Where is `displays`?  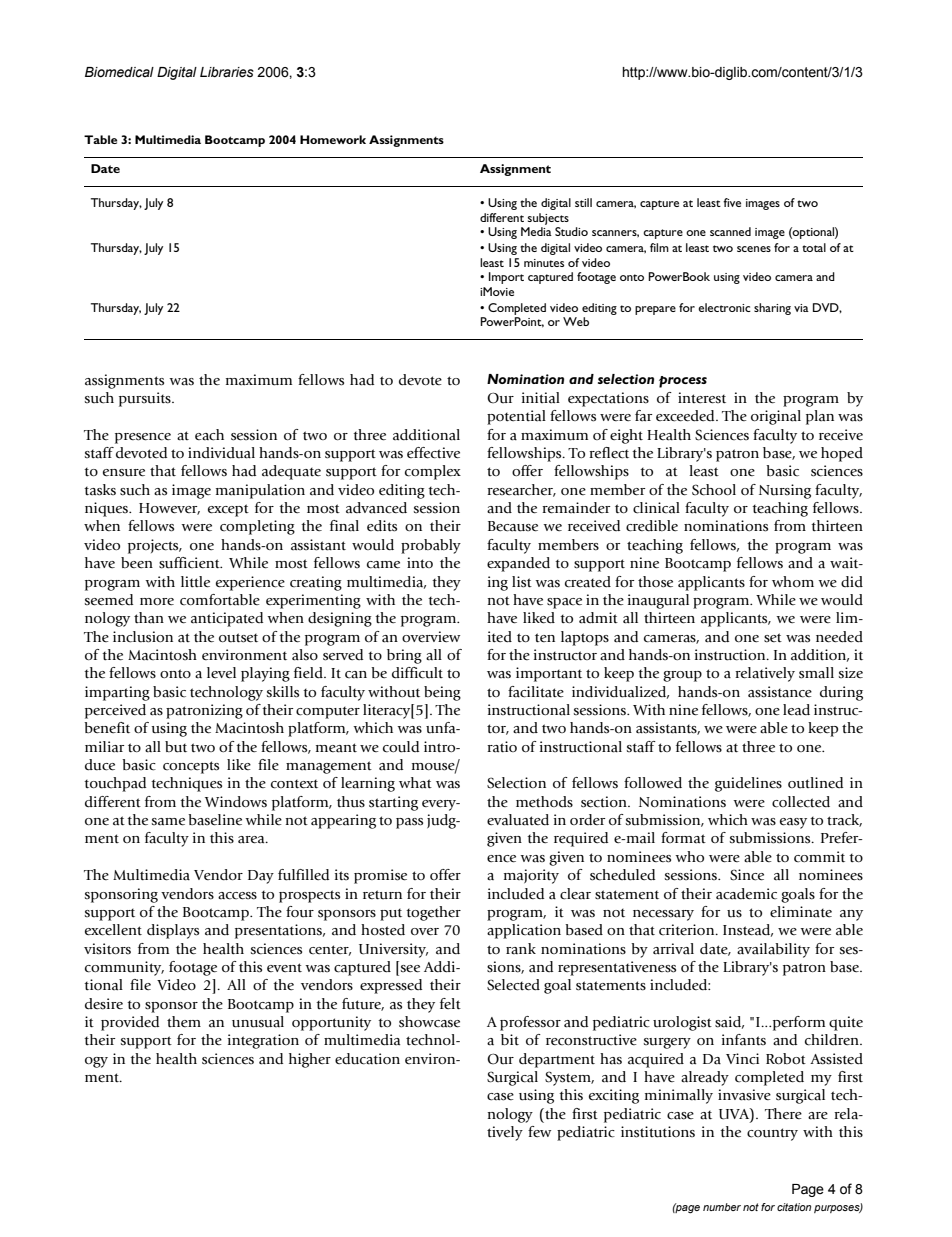
displays is located at coordinates (173, 931).
